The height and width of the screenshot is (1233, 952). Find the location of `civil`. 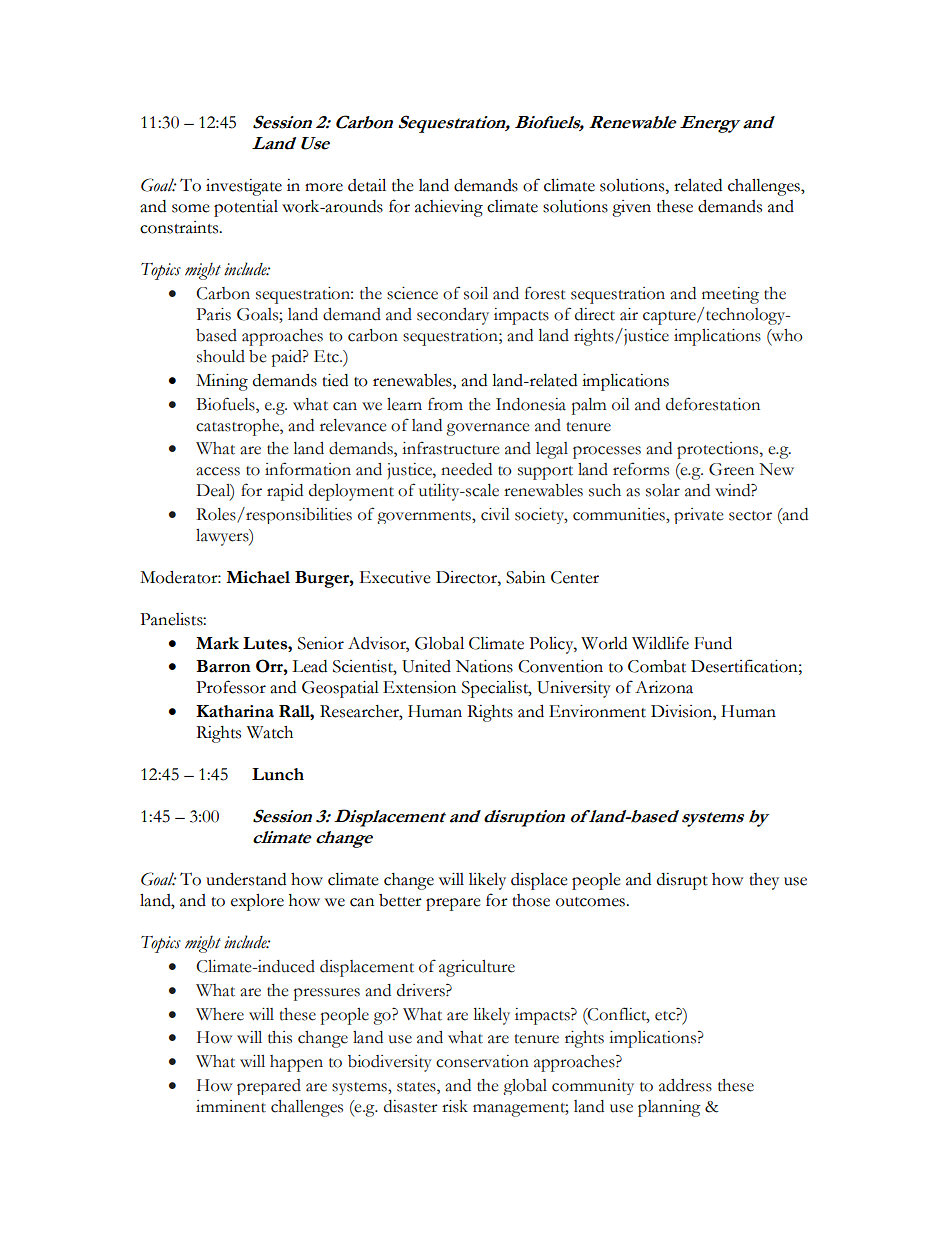

civil is located at coordinates (495, 514).
